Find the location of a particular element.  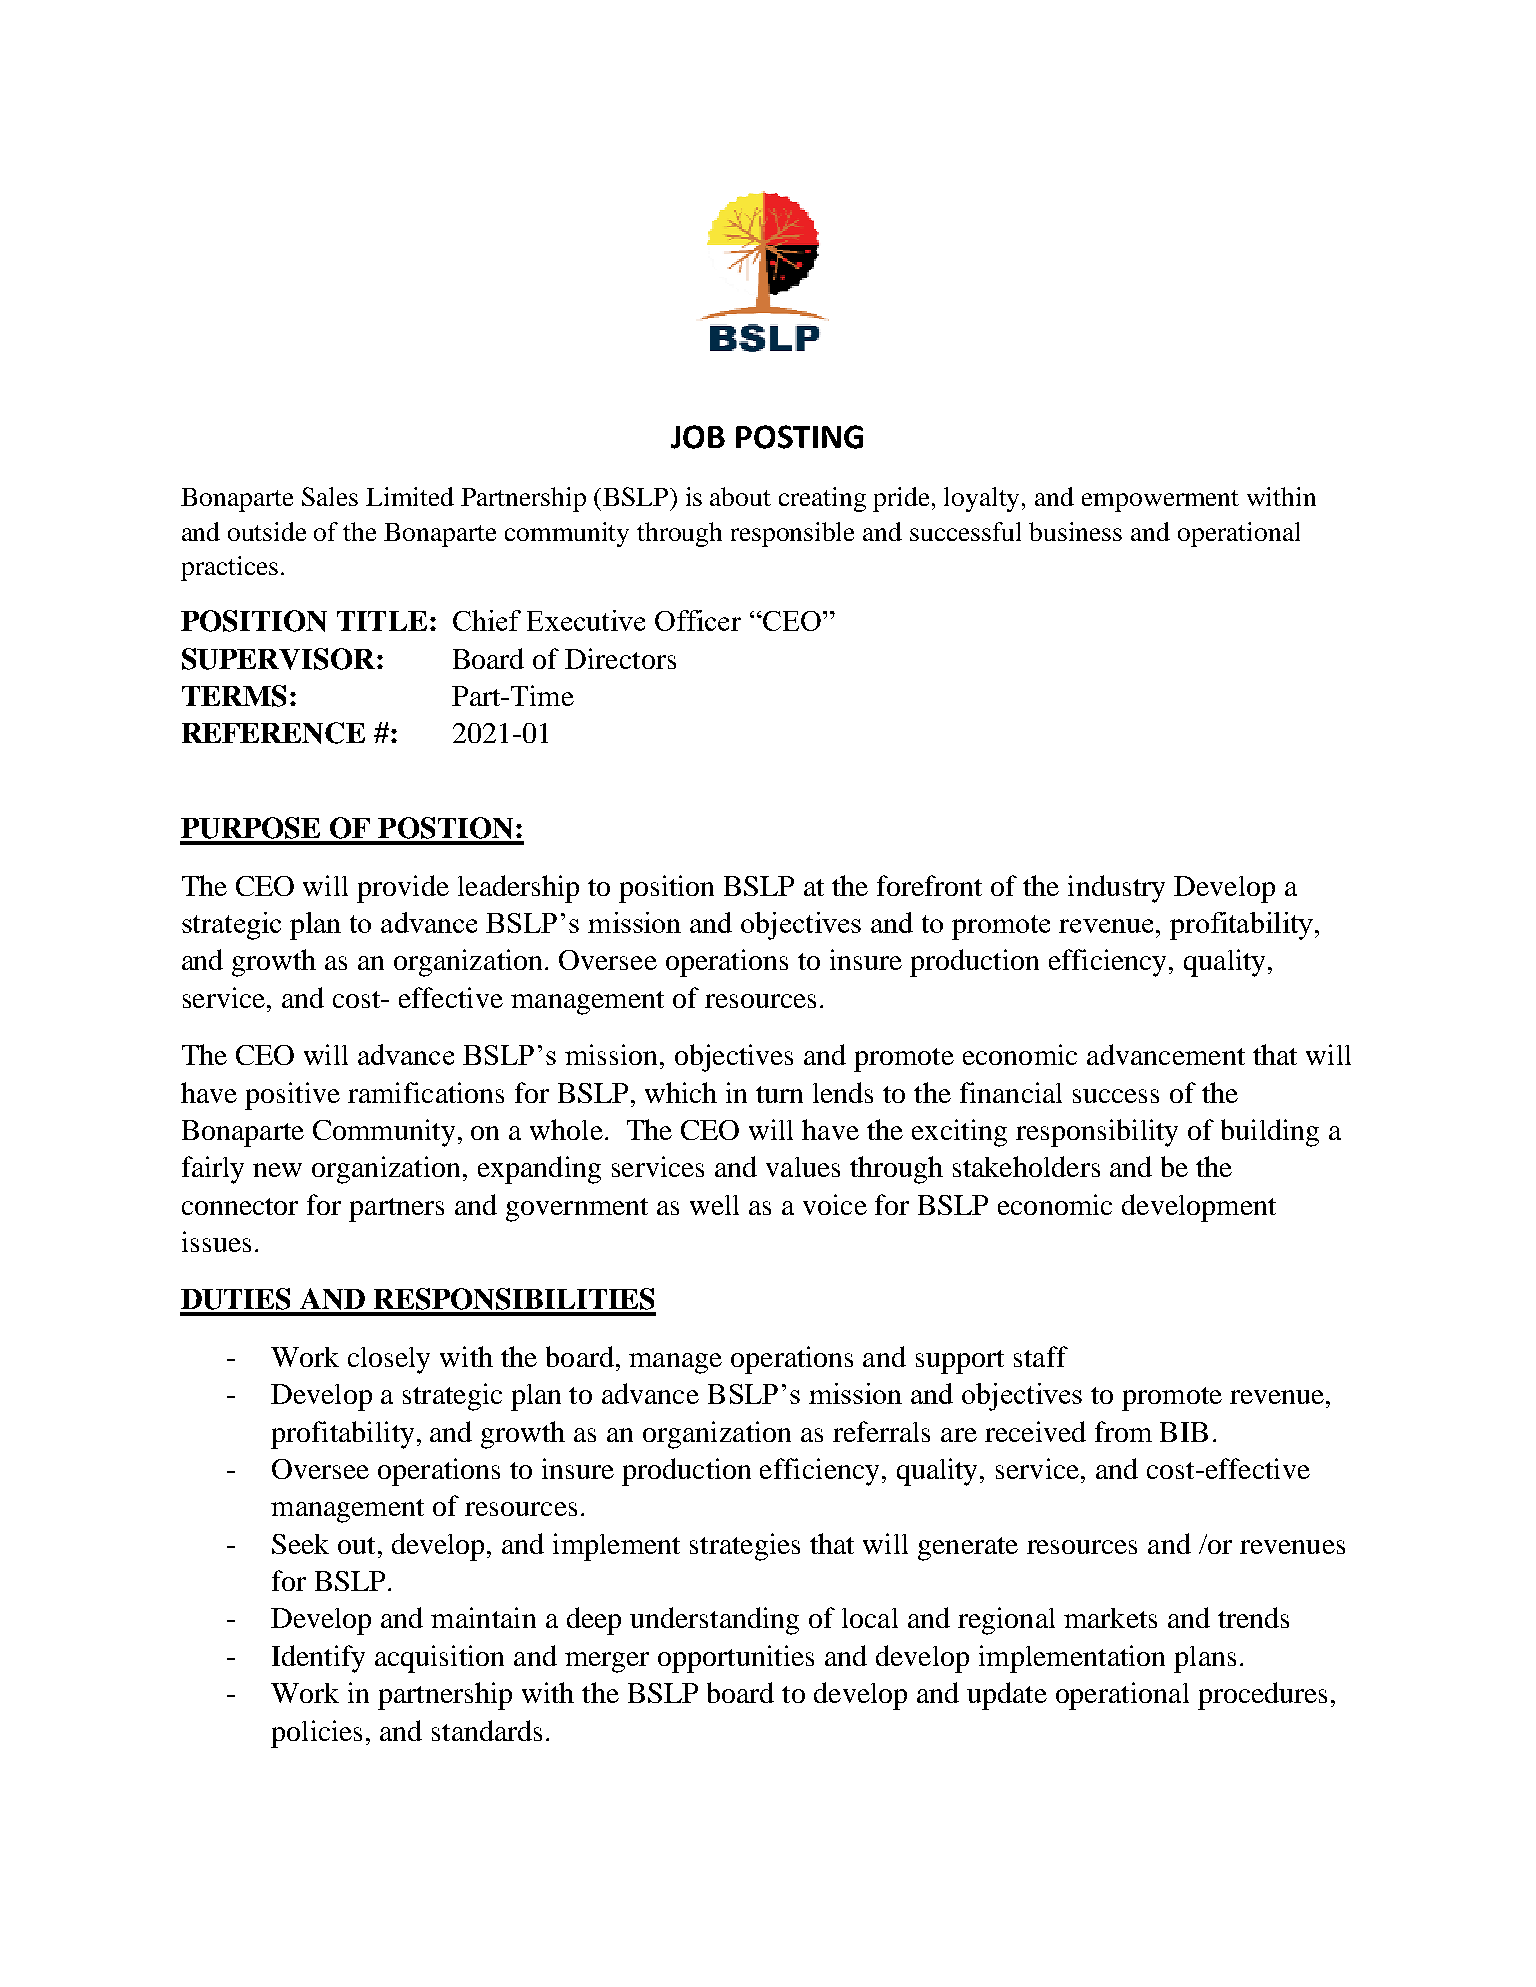

empowerment is located at coordinates (1160, 501).
